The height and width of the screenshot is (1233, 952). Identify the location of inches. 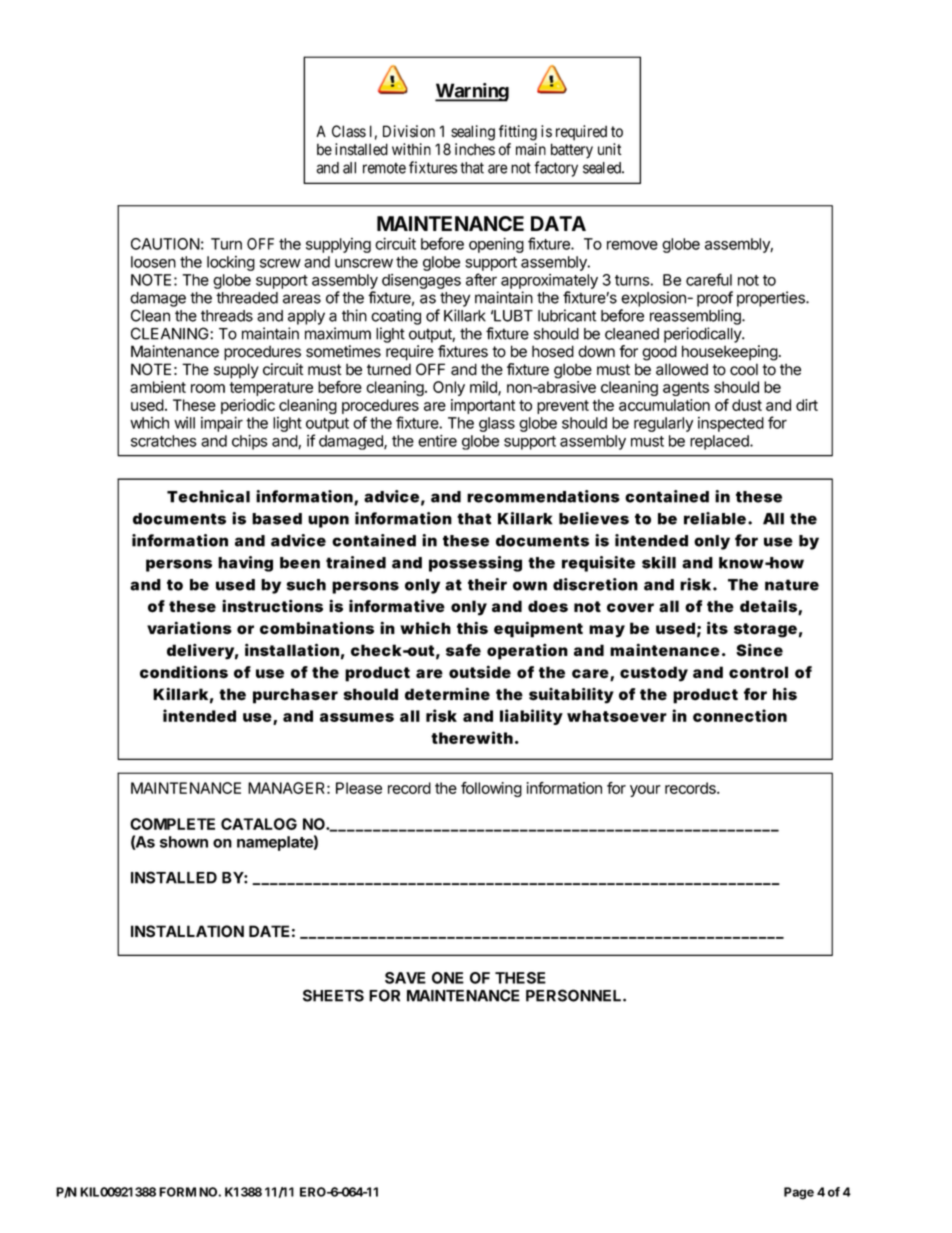
(475, 149).
